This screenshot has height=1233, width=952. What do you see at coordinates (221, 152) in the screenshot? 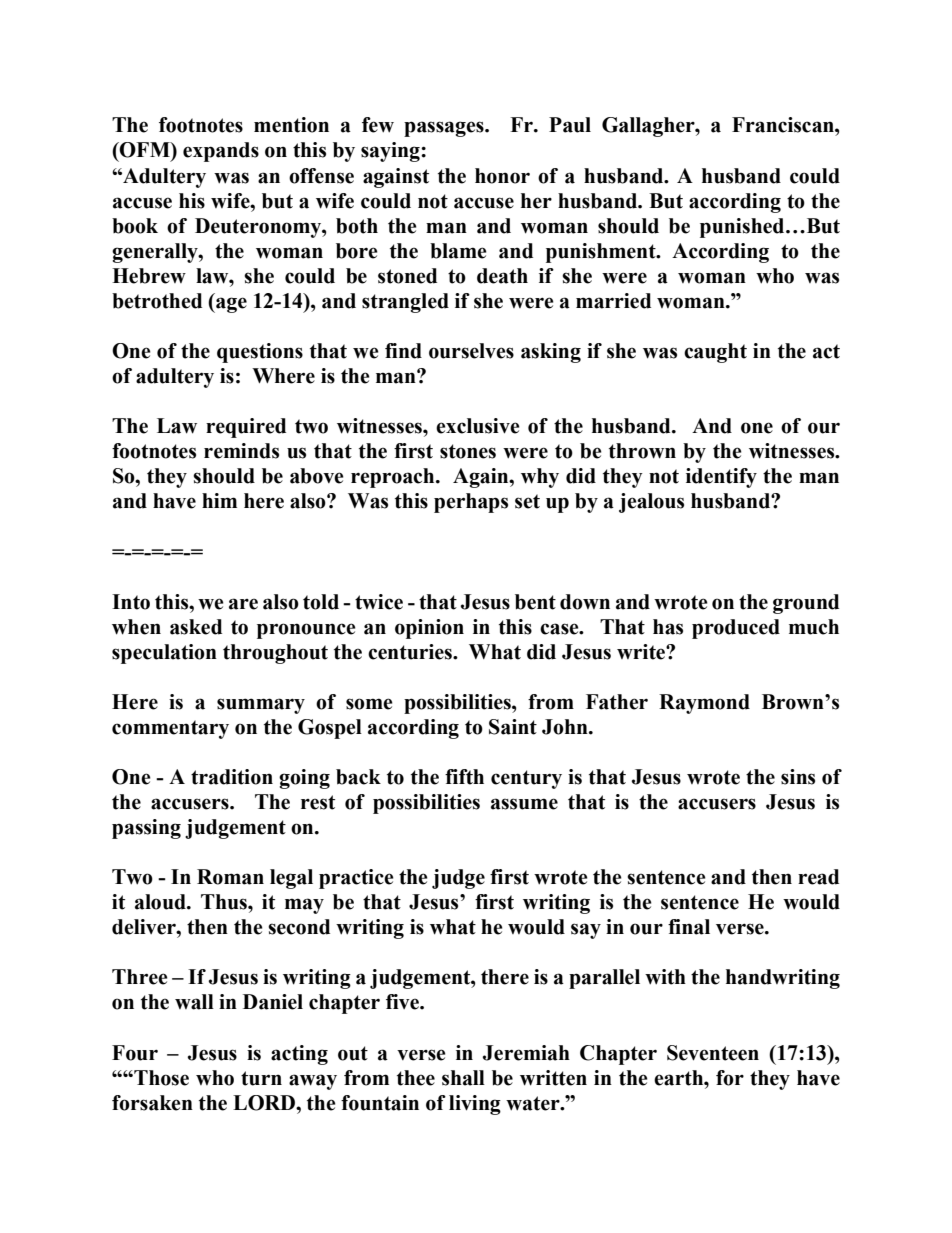
I see `expands` at bounding box center [221, 152].
